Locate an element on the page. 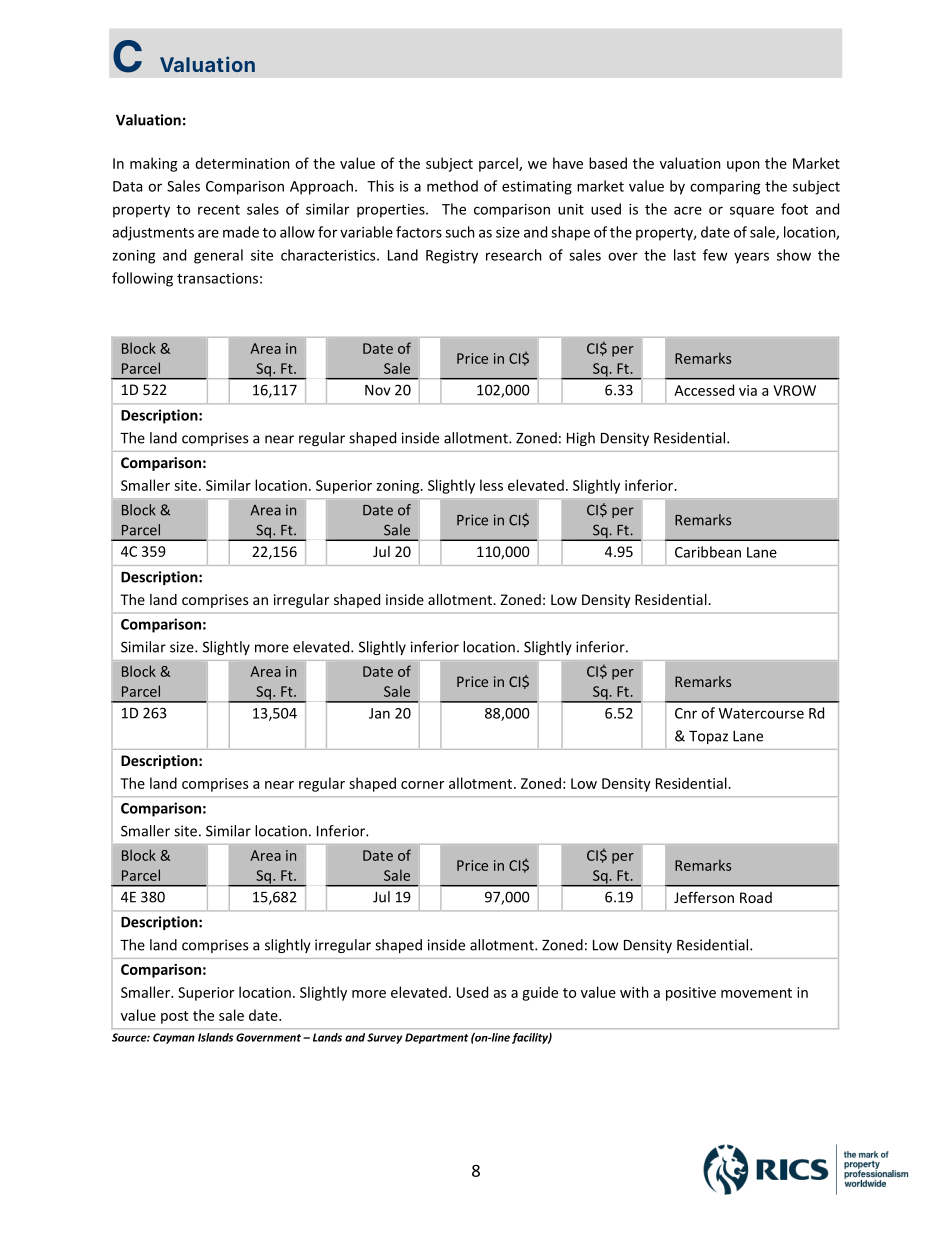 The width and height of the image is (952, 1233). less is located at coordinates (491, 485).
